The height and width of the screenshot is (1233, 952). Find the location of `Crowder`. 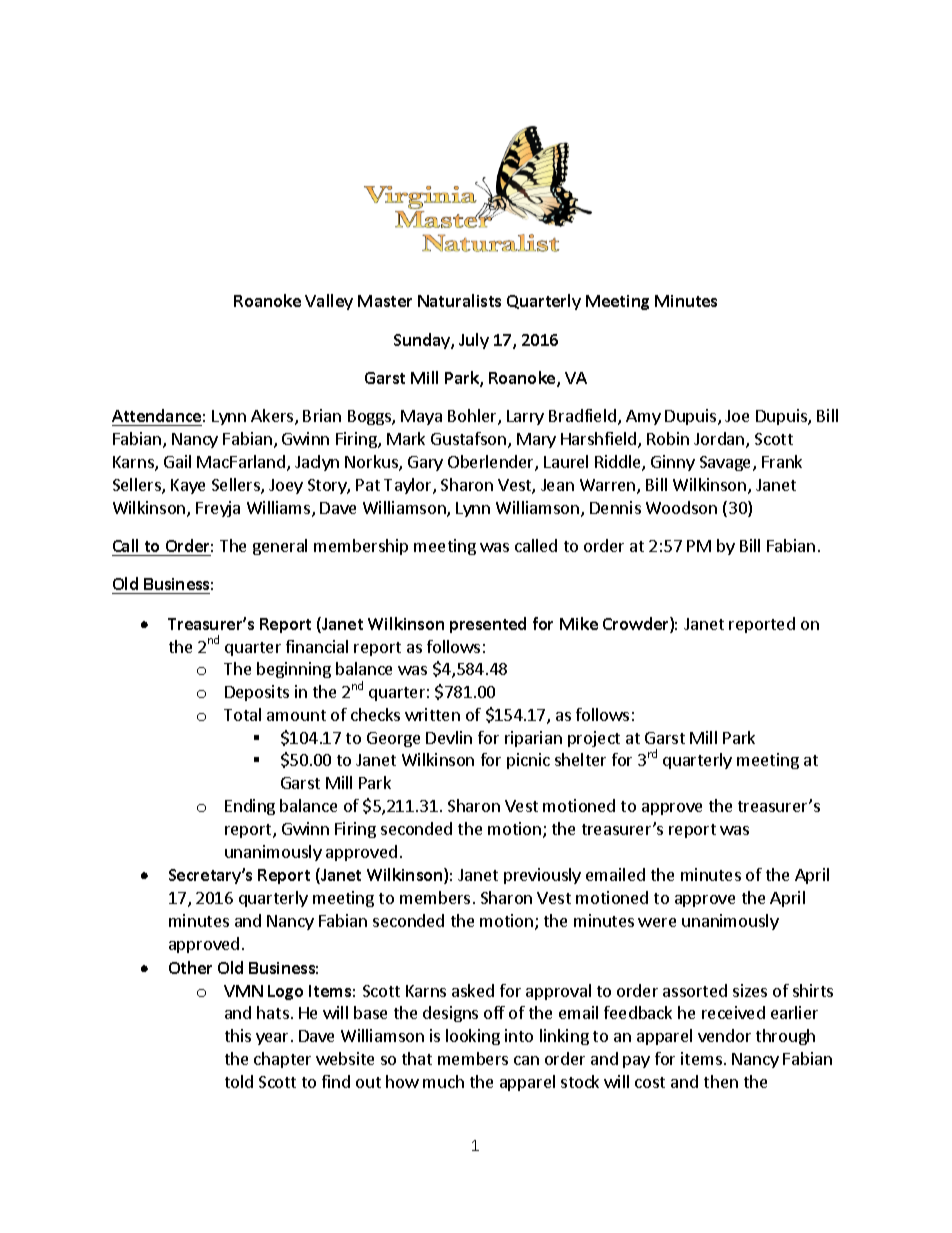

Crowder is located at coordinates (637, 625).
